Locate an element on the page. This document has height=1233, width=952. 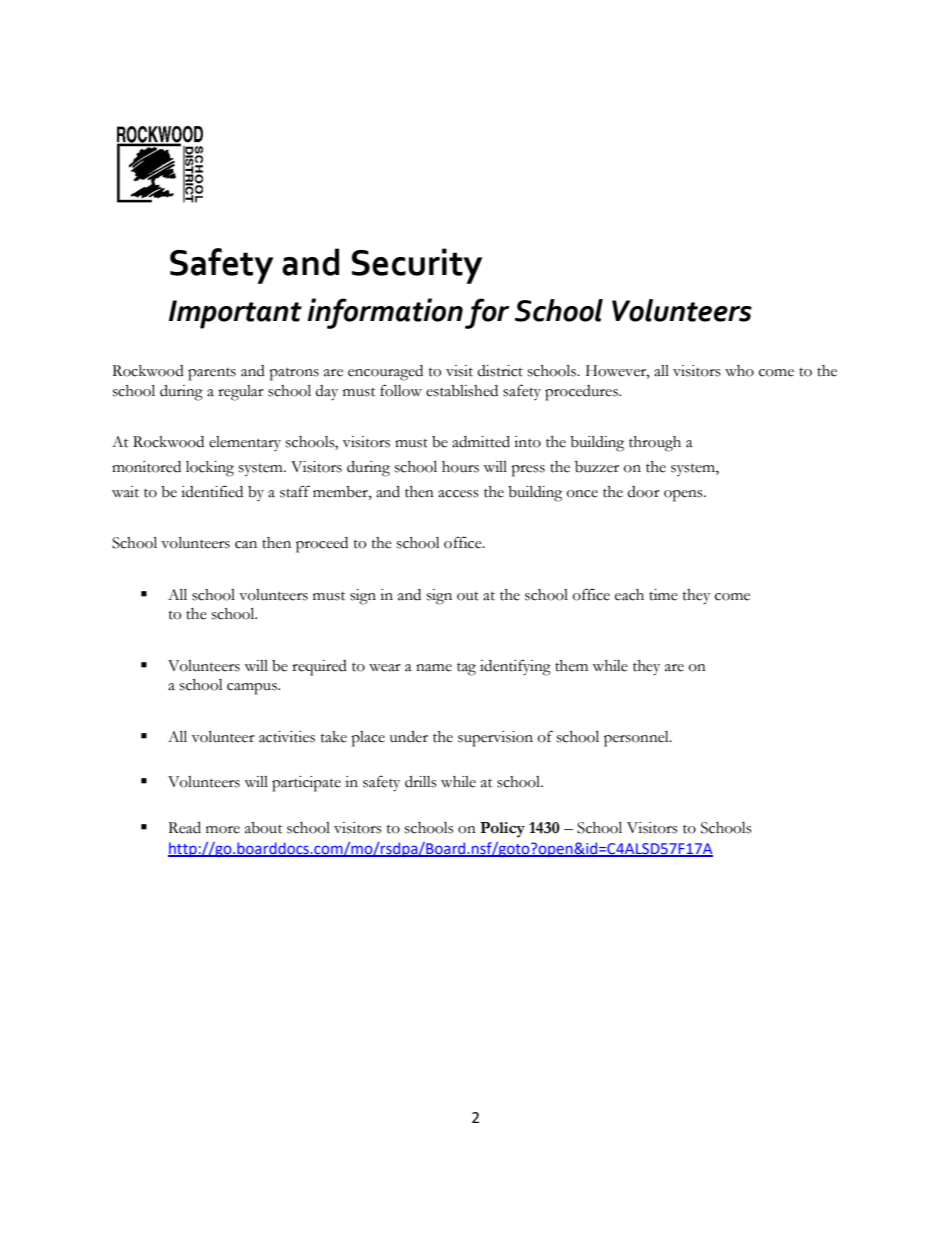
drills is located at coordinates (421, 782).
